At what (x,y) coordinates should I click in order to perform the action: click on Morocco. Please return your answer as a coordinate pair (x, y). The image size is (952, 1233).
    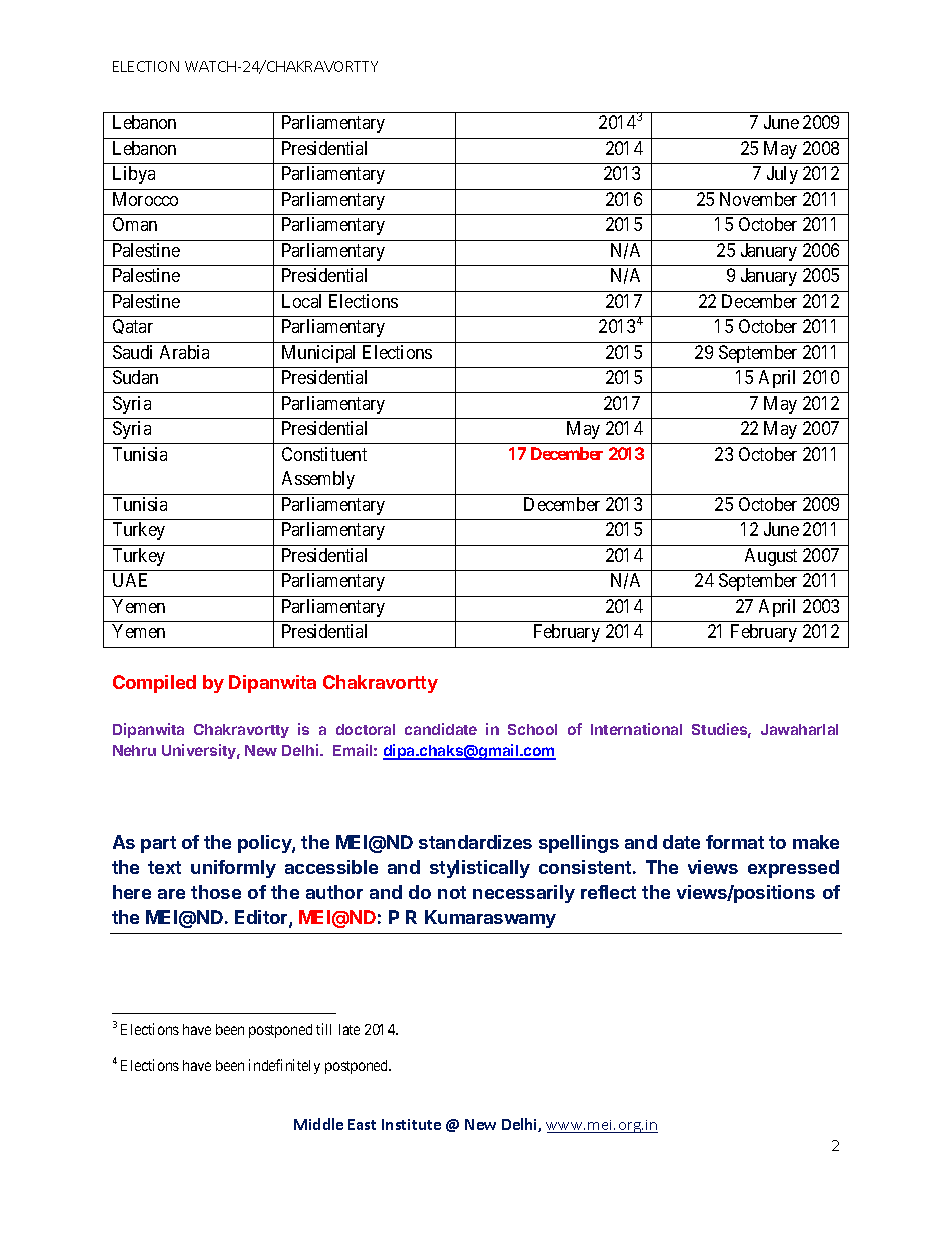
    Looking at the image, I should click on (145, 199).
